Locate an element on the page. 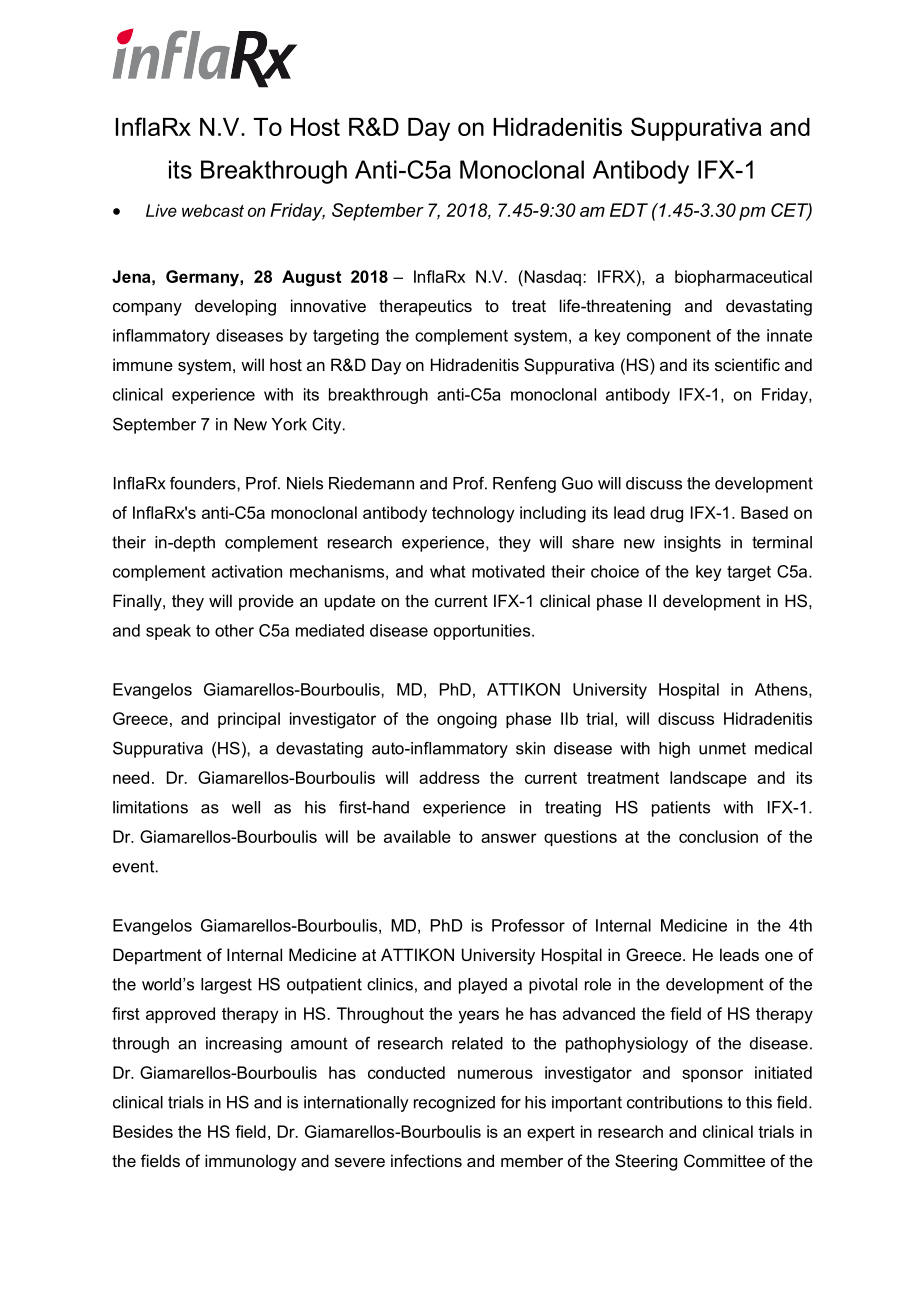 The width and height of the image is (924, 1308). unmet is located at coordinates (722, 748).
